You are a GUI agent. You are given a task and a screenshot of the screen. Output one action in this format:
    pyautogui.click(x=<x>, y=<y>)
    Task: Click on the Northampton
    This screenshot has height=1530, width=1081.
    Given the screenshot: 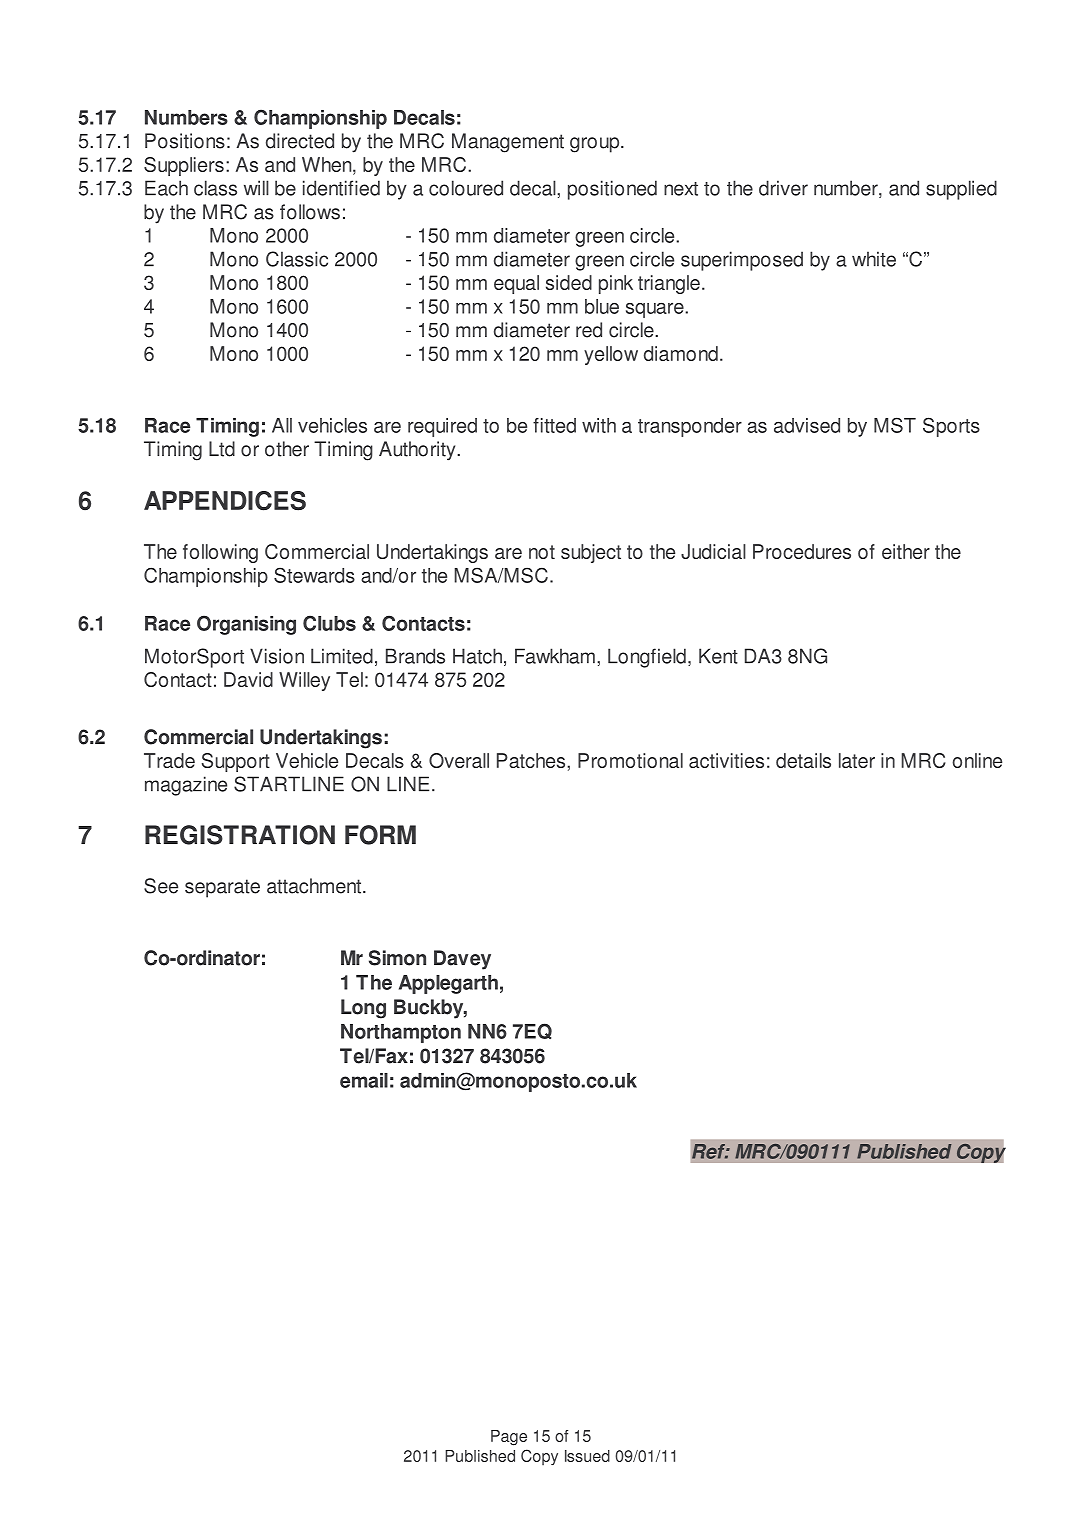 What is the action you would take?
    pyautogui.click(x=401, y=1033)
